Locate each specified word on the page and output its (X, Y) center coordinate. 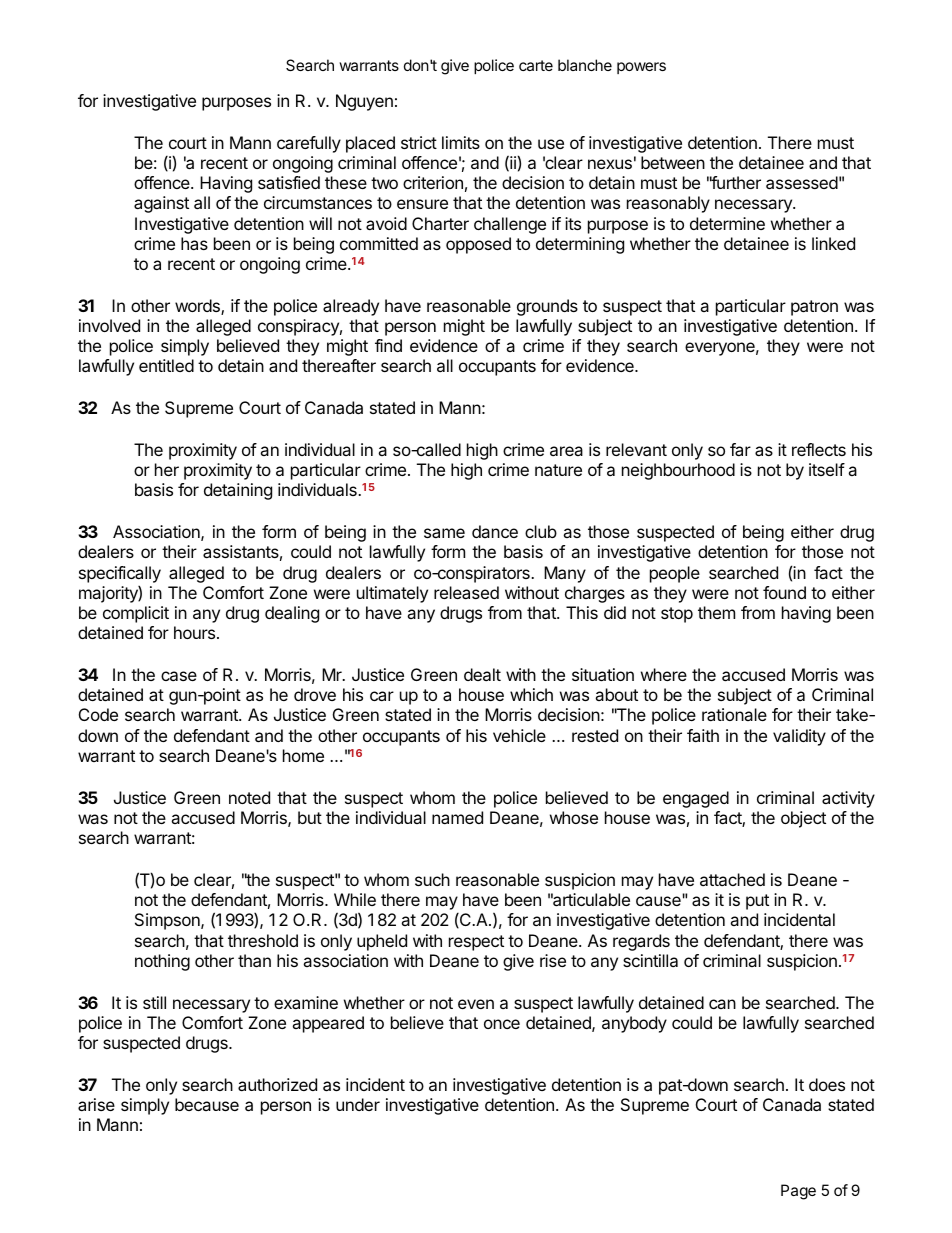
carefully (309, 144)
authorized (277, 1084)
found (784, 592)
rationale (734, 714)
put (757, 902)
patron (814, 308)
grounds (547, 307)
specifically (120, 574)
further (735, 182)
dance (495, 531)
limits (461, 142)
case (179, 676)
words (198, 307)
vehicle (519, 735)
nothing (162, 962)
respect (476, 943)
